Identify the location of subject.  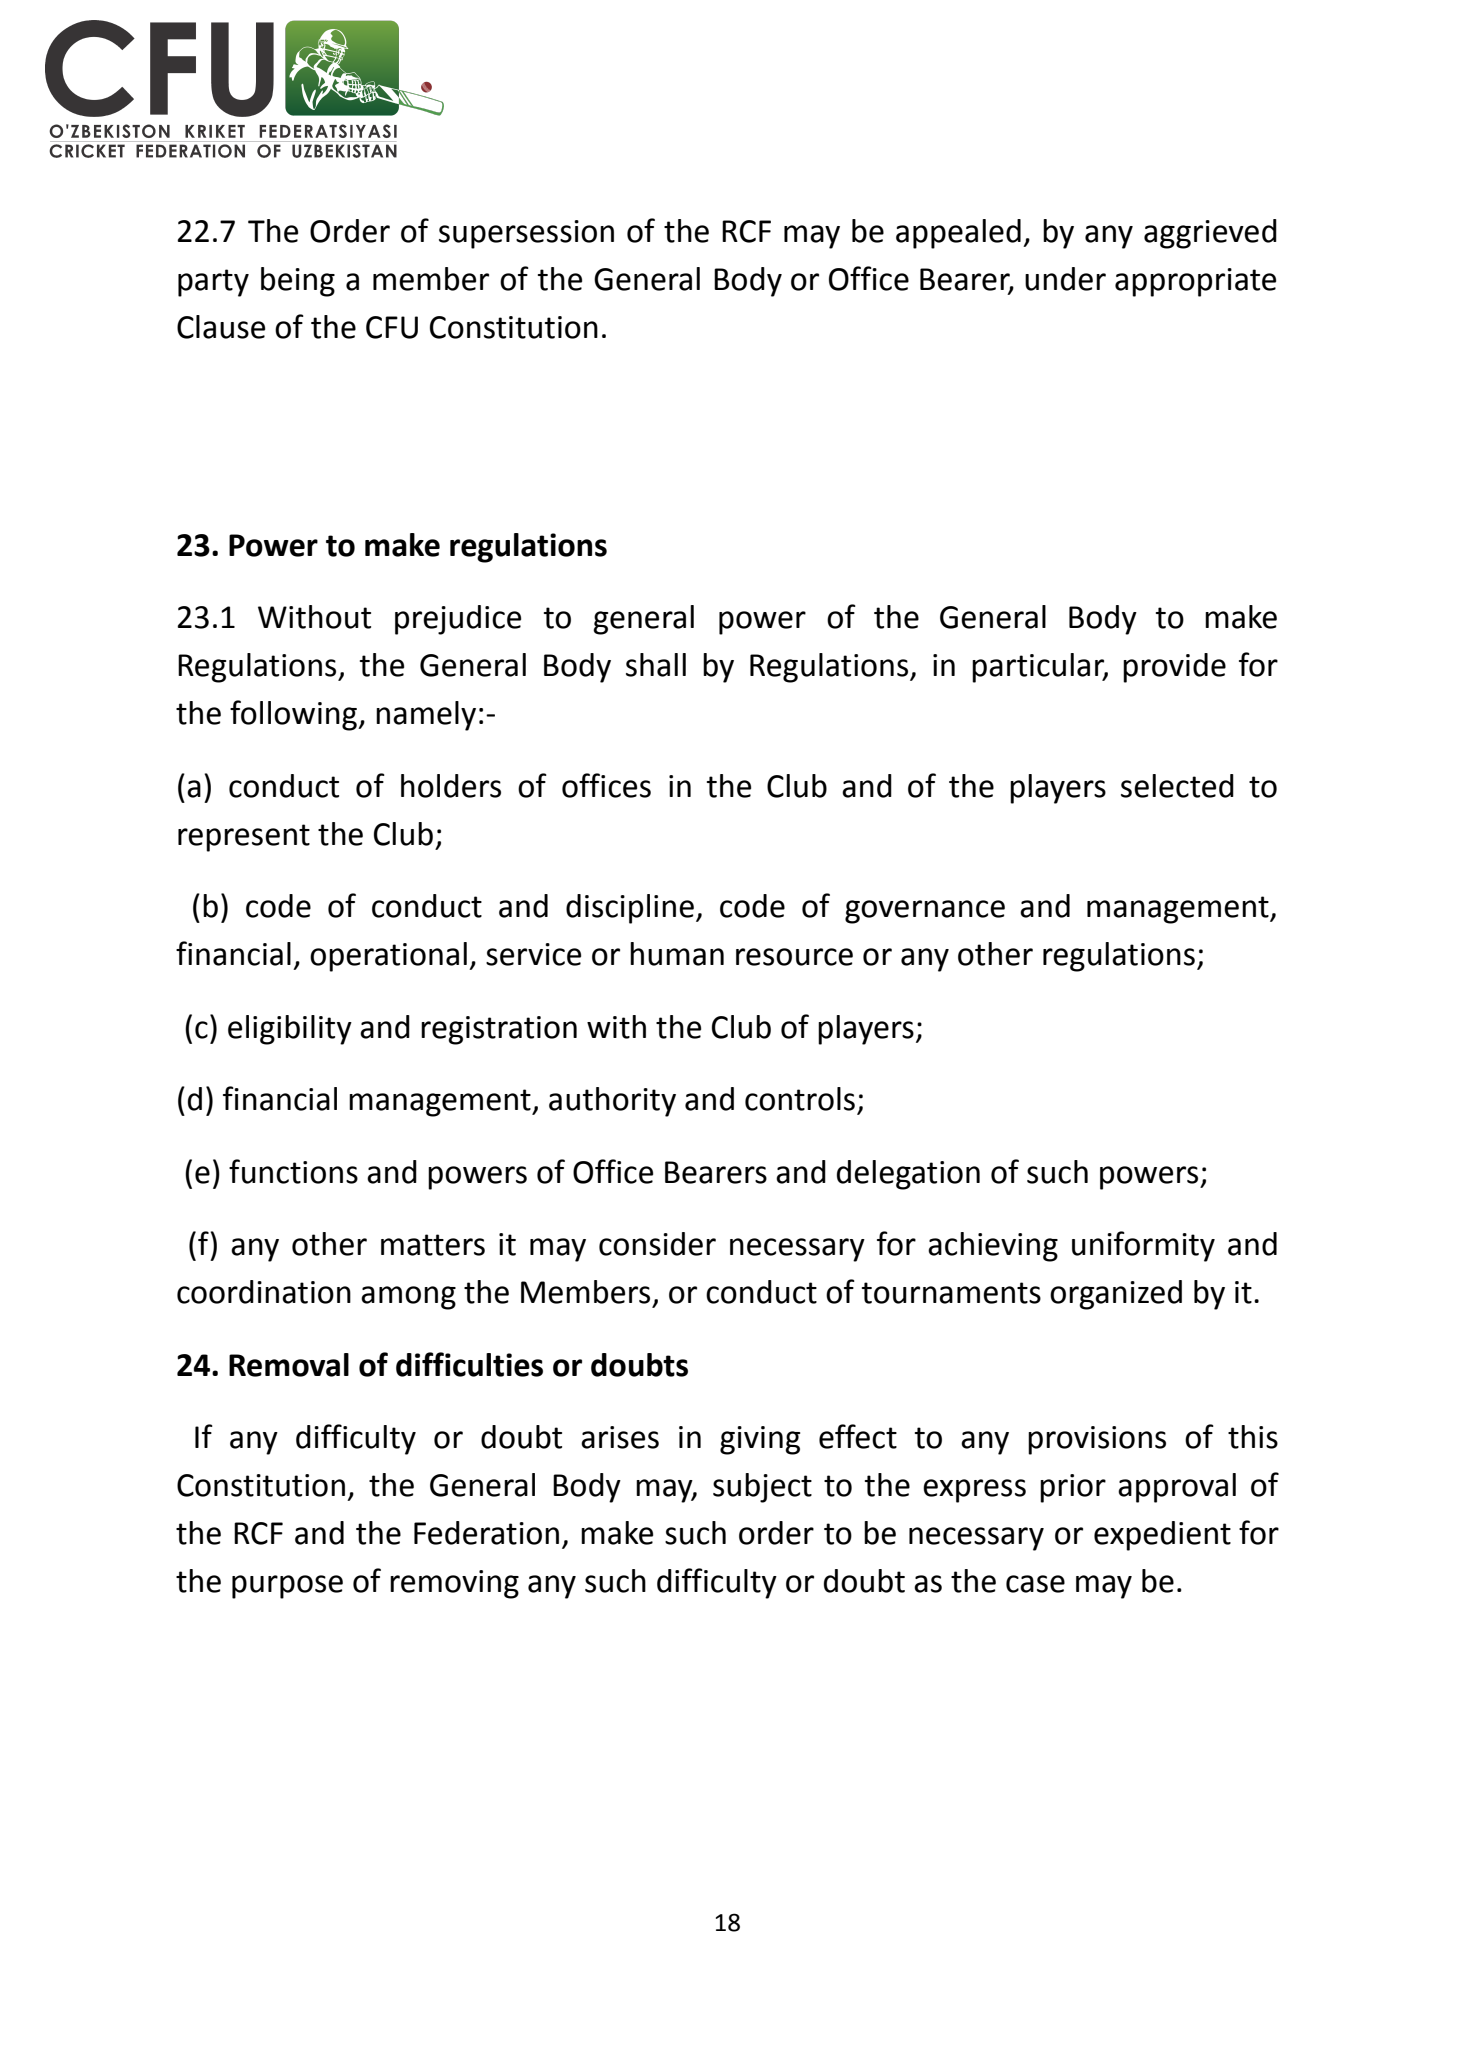
(762, 1488).
